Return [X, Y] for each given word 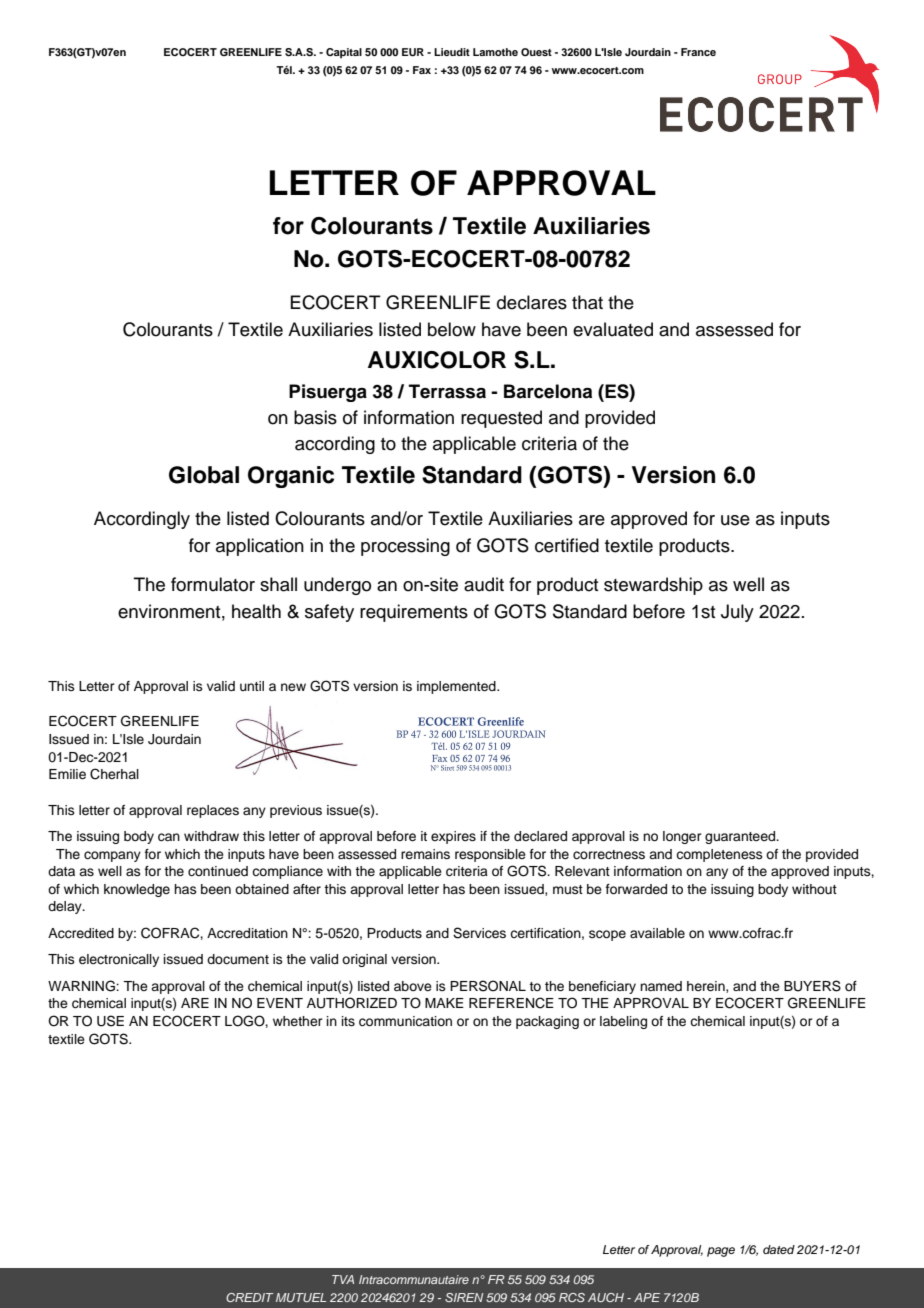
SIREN [464, 1297]
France [698, 52]
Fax [422, 70]
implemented [457, 687]
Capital [344, 53]
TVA [343, 1279]
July [737, 613]
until [252, 686]
